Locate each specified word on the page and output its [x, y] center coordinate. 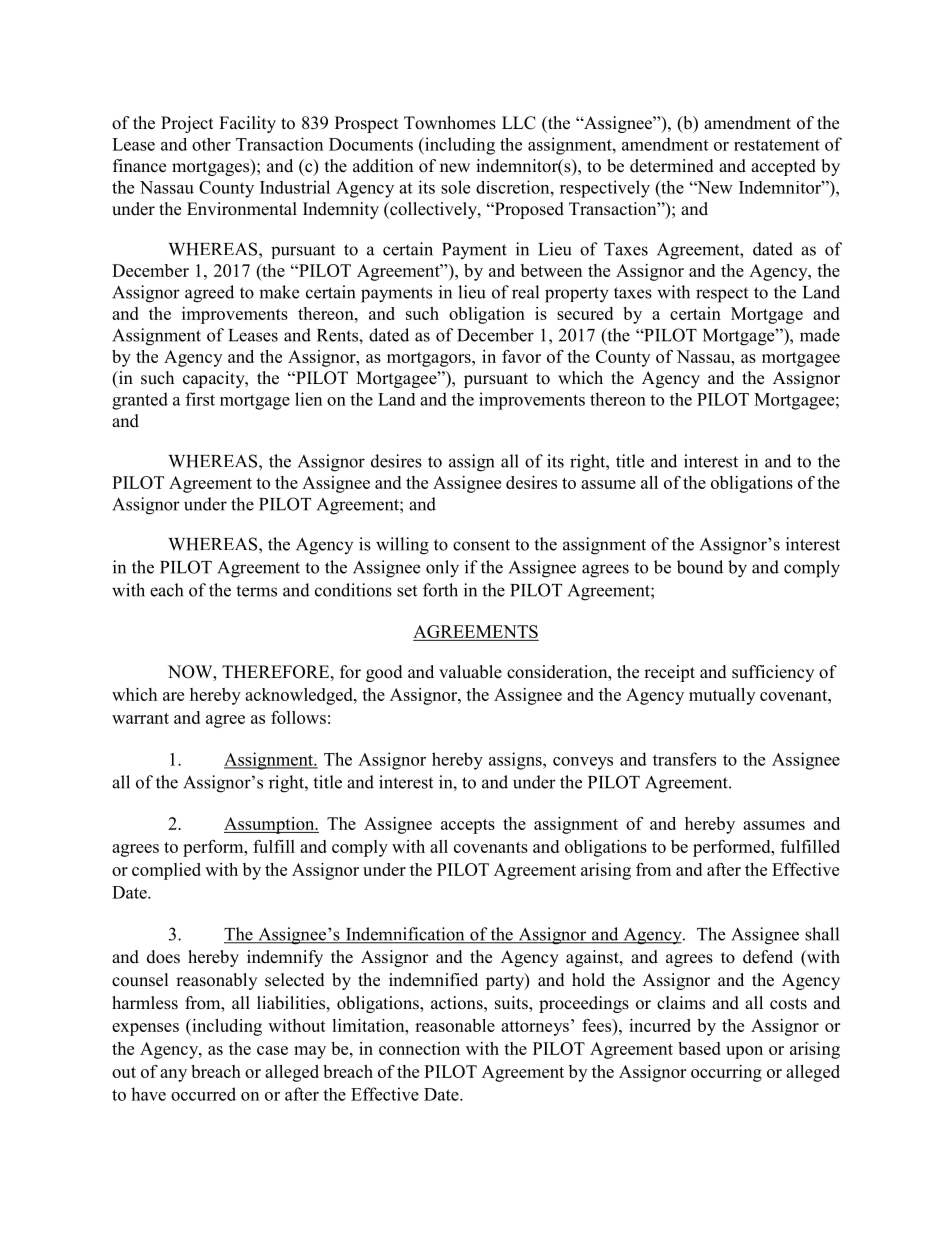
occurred [203, 1094]
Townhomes [450, 123]
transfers [684, 759]
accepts [468, 826]
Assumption [270, 825]
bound [700, 567]
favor [521, 356]
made [820, 335]
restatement [777, 145]
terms [256, 591]
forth [440, 590]
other [211, 144]
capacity [215, 379]
